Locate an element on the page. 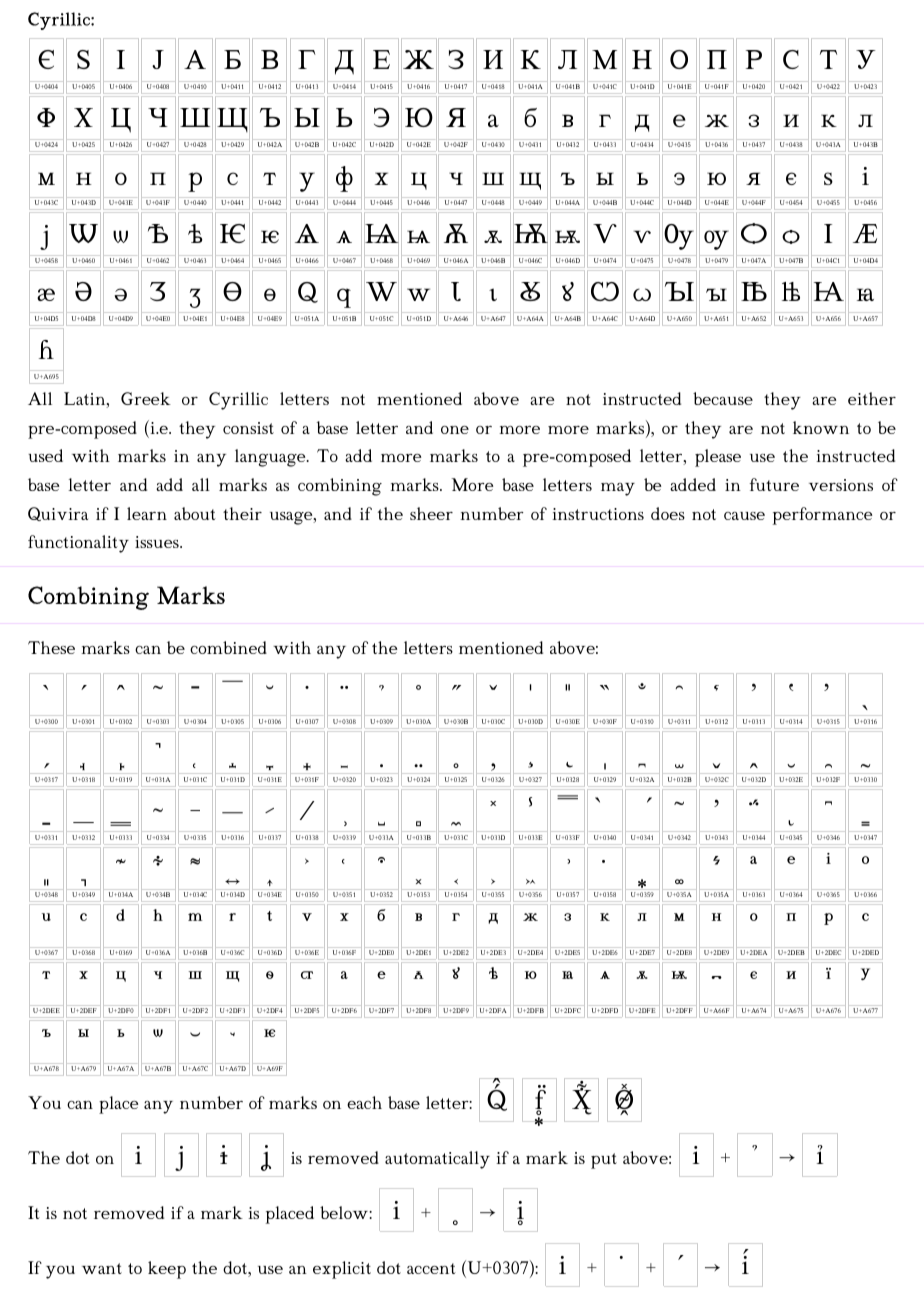  keep is located at coordinates (167, 1270).
